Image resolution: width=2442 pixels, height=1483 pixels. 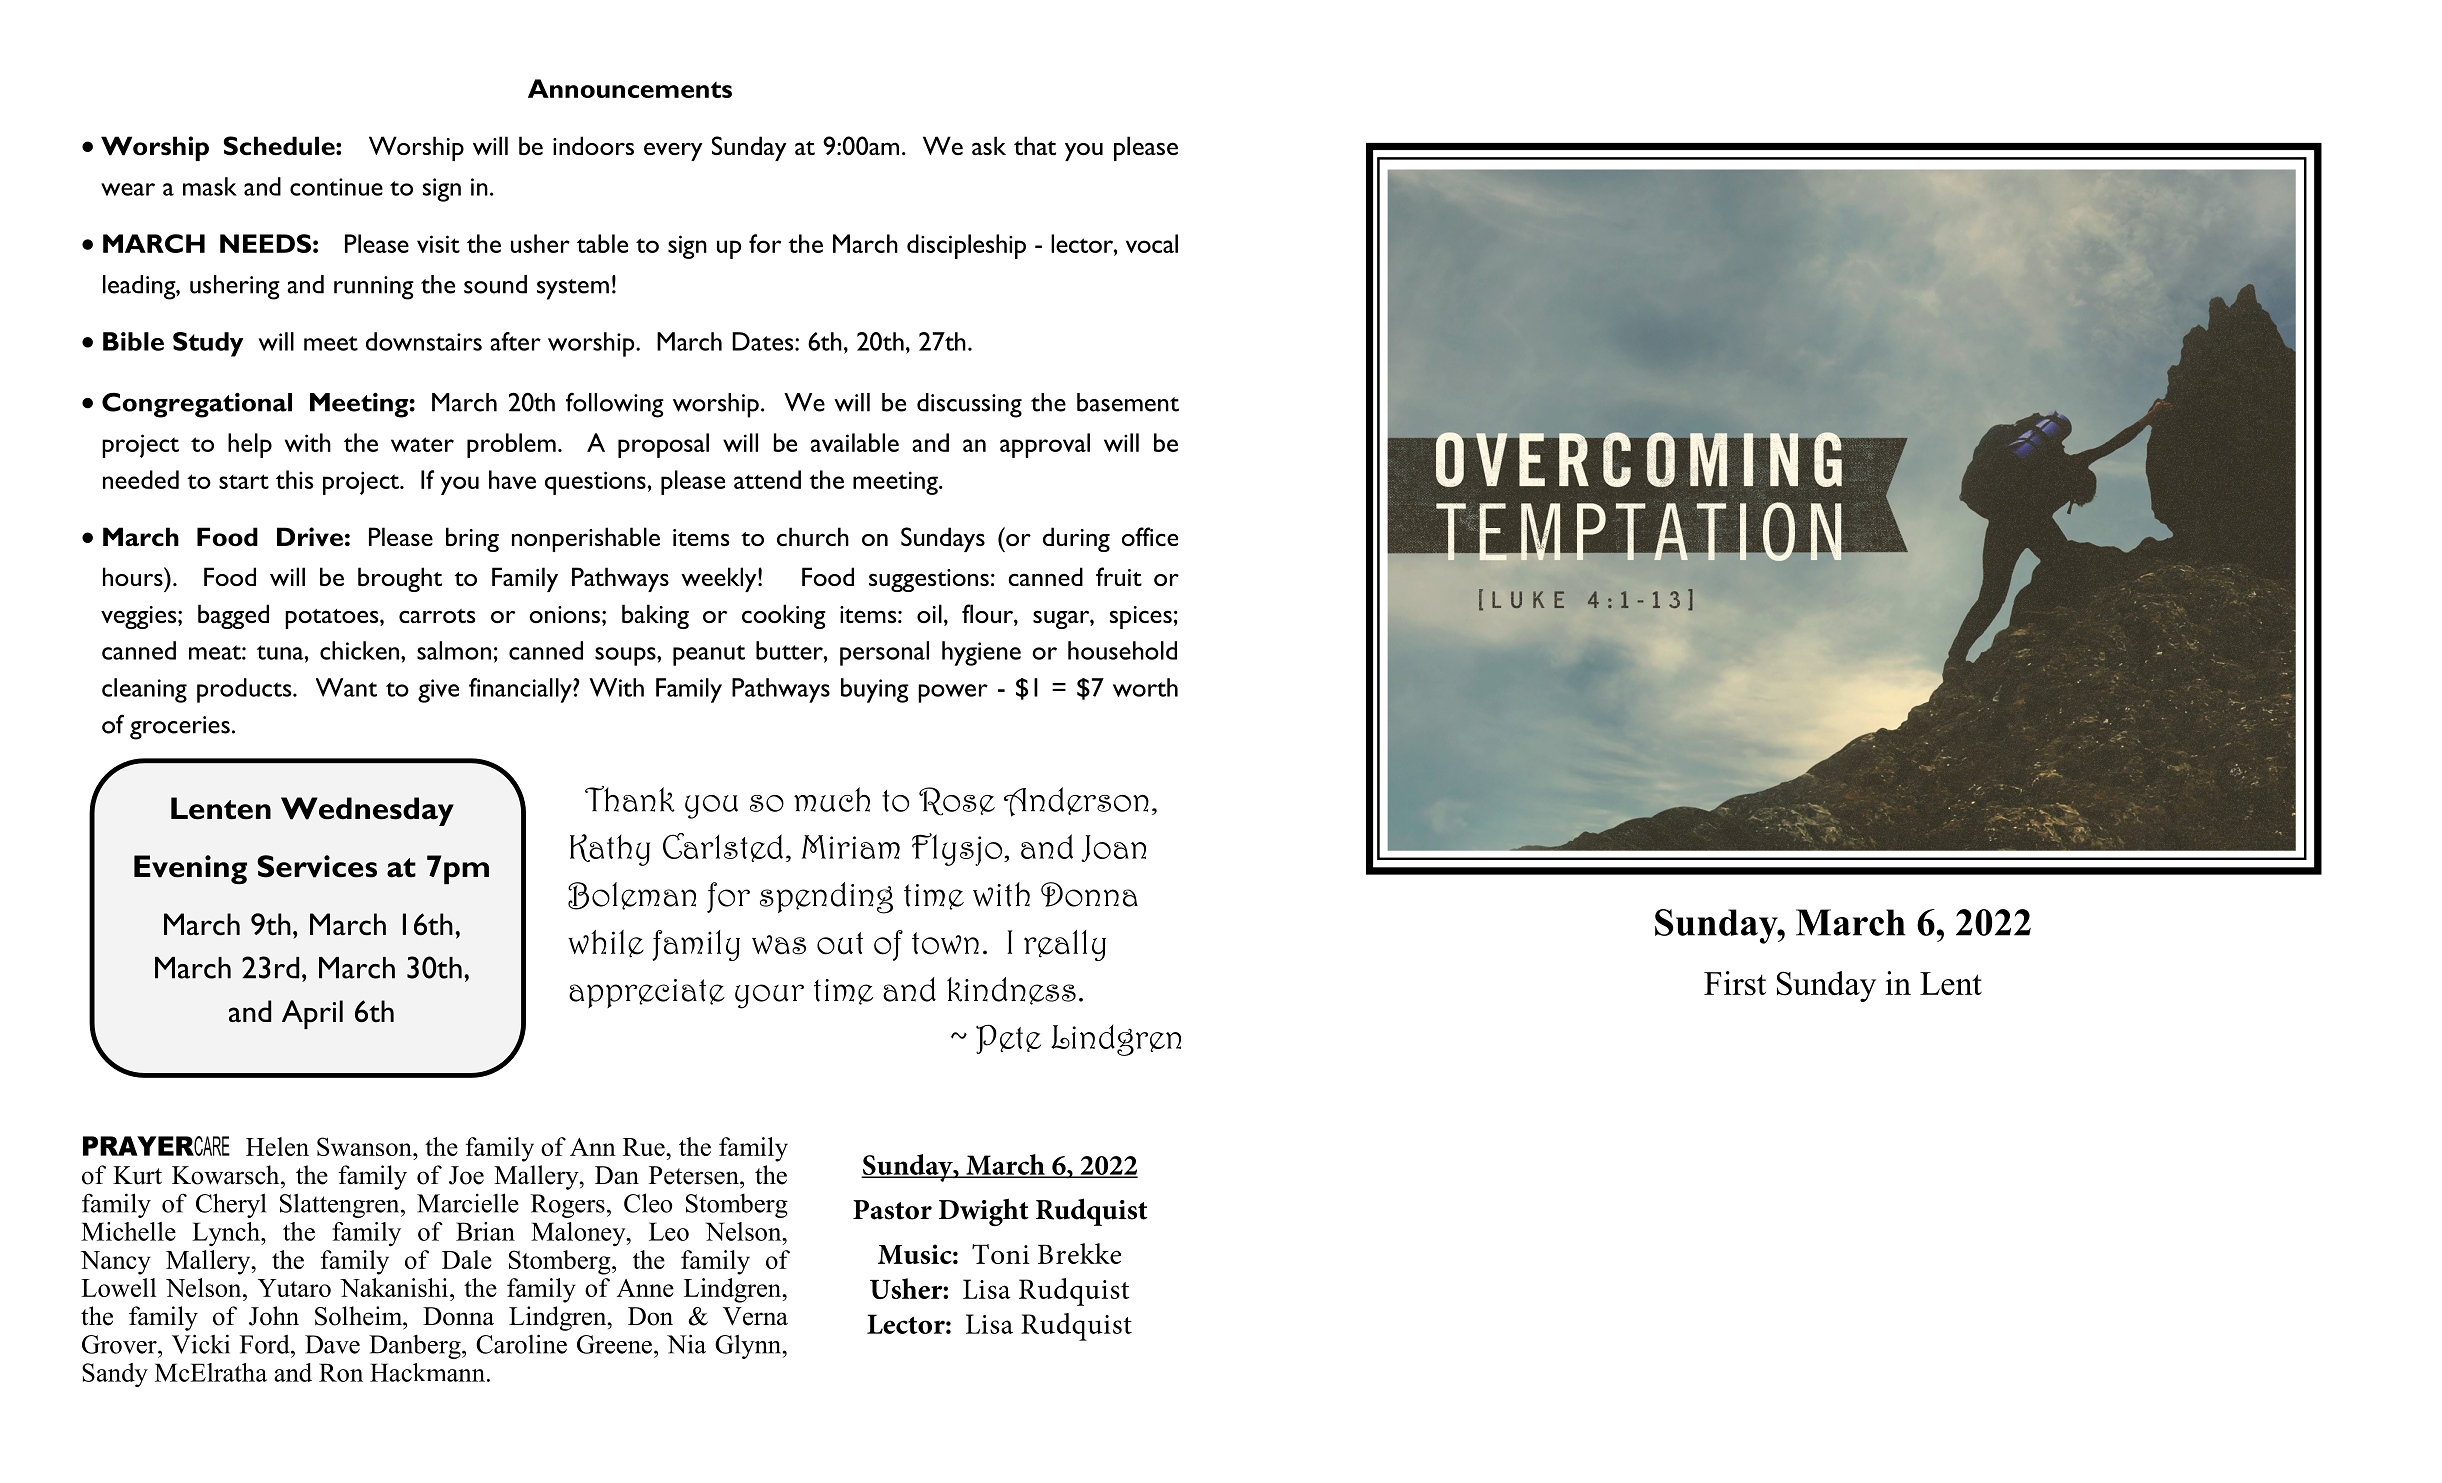 What do you see at coordinates (250, 445) in the screenshot?
I see `help` at bounding box center [250, 445].
